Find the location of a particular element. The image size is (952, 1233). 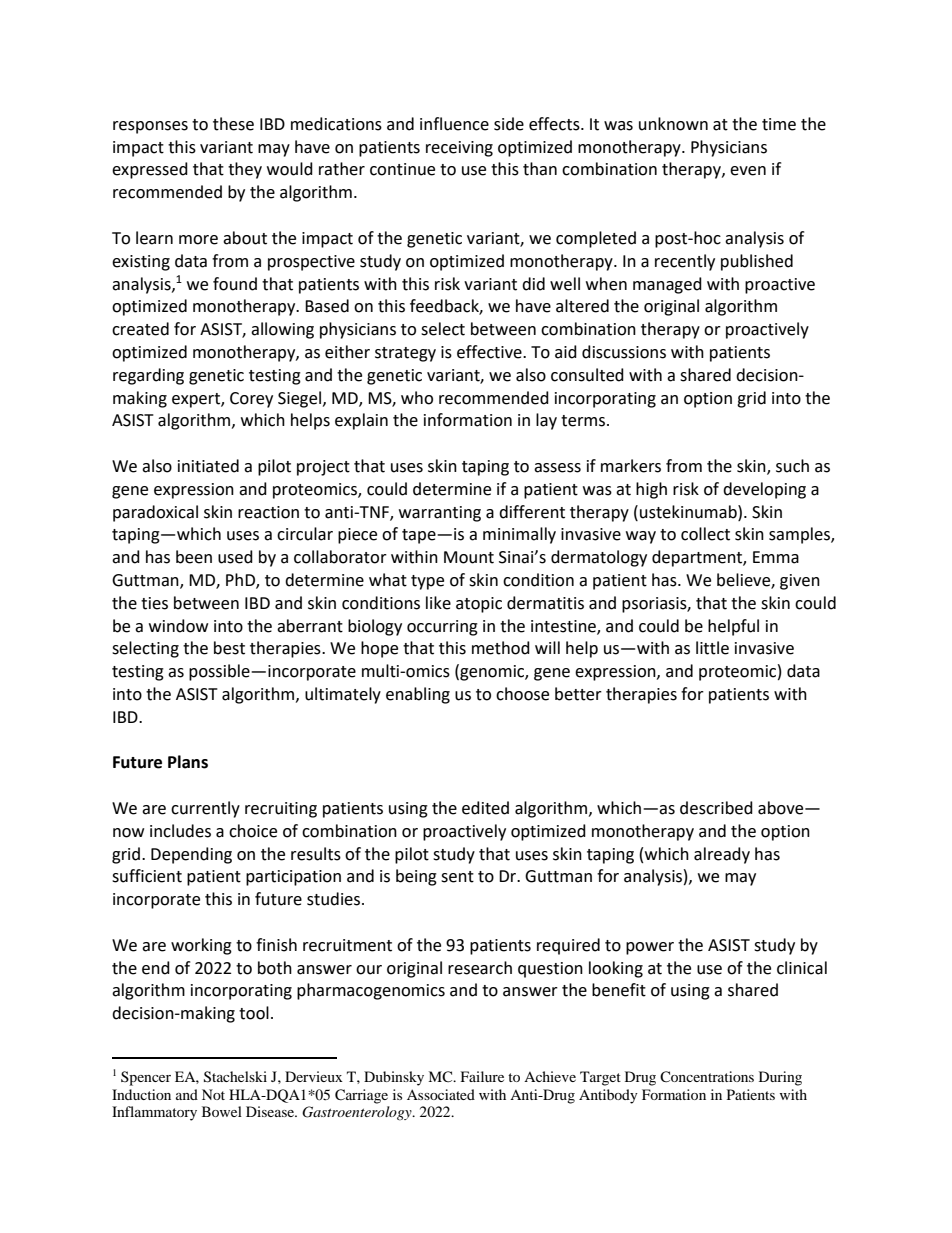

Bowel is located at coordinates (222, 1111).
